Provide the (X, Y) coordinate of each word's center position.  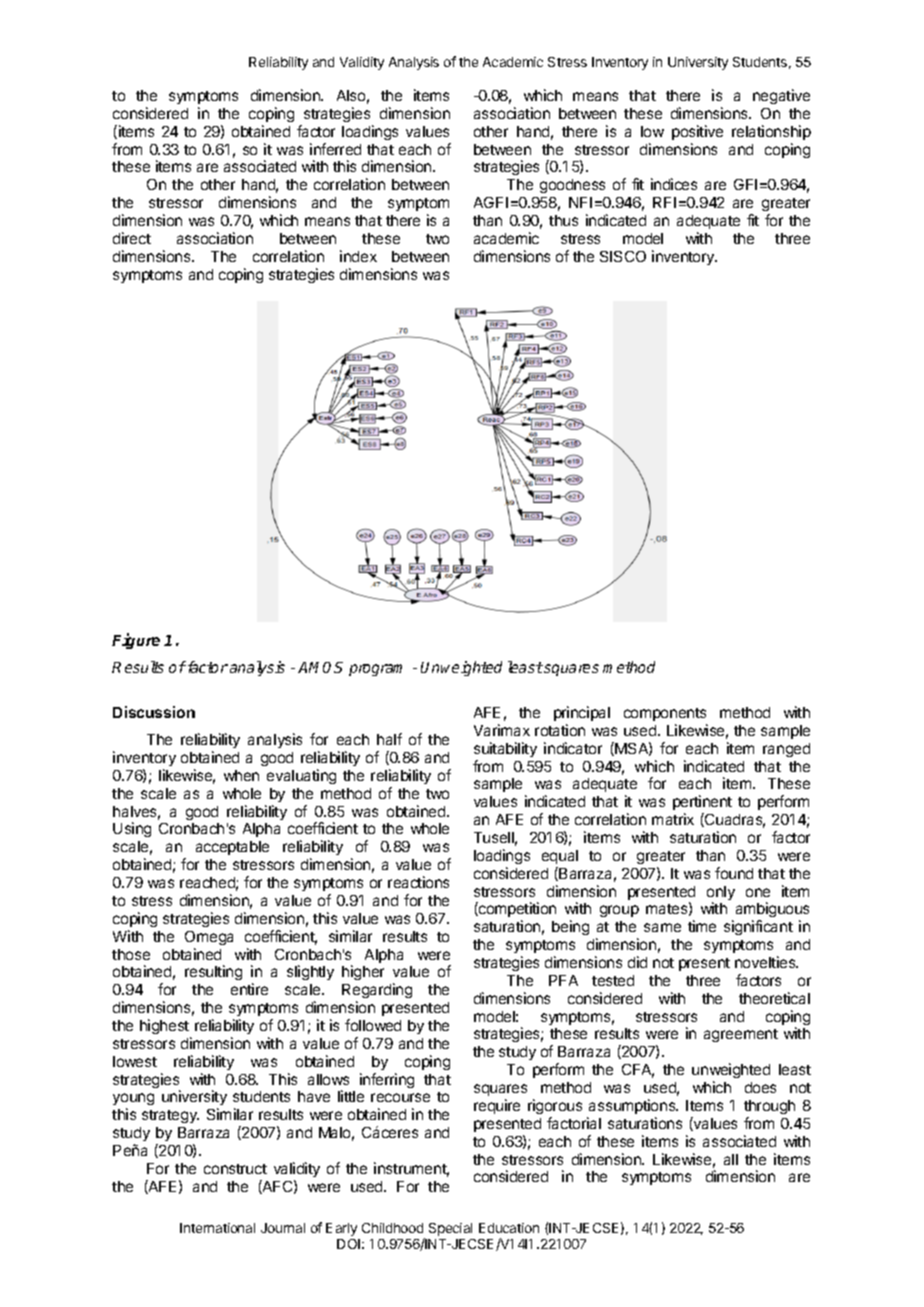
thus (563, 220)
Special (450, 1229)
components (665, 714)
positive (697, 132)
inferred (335, 149)
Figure (136, 641)
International (217, 1228)
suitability (505, 749)
